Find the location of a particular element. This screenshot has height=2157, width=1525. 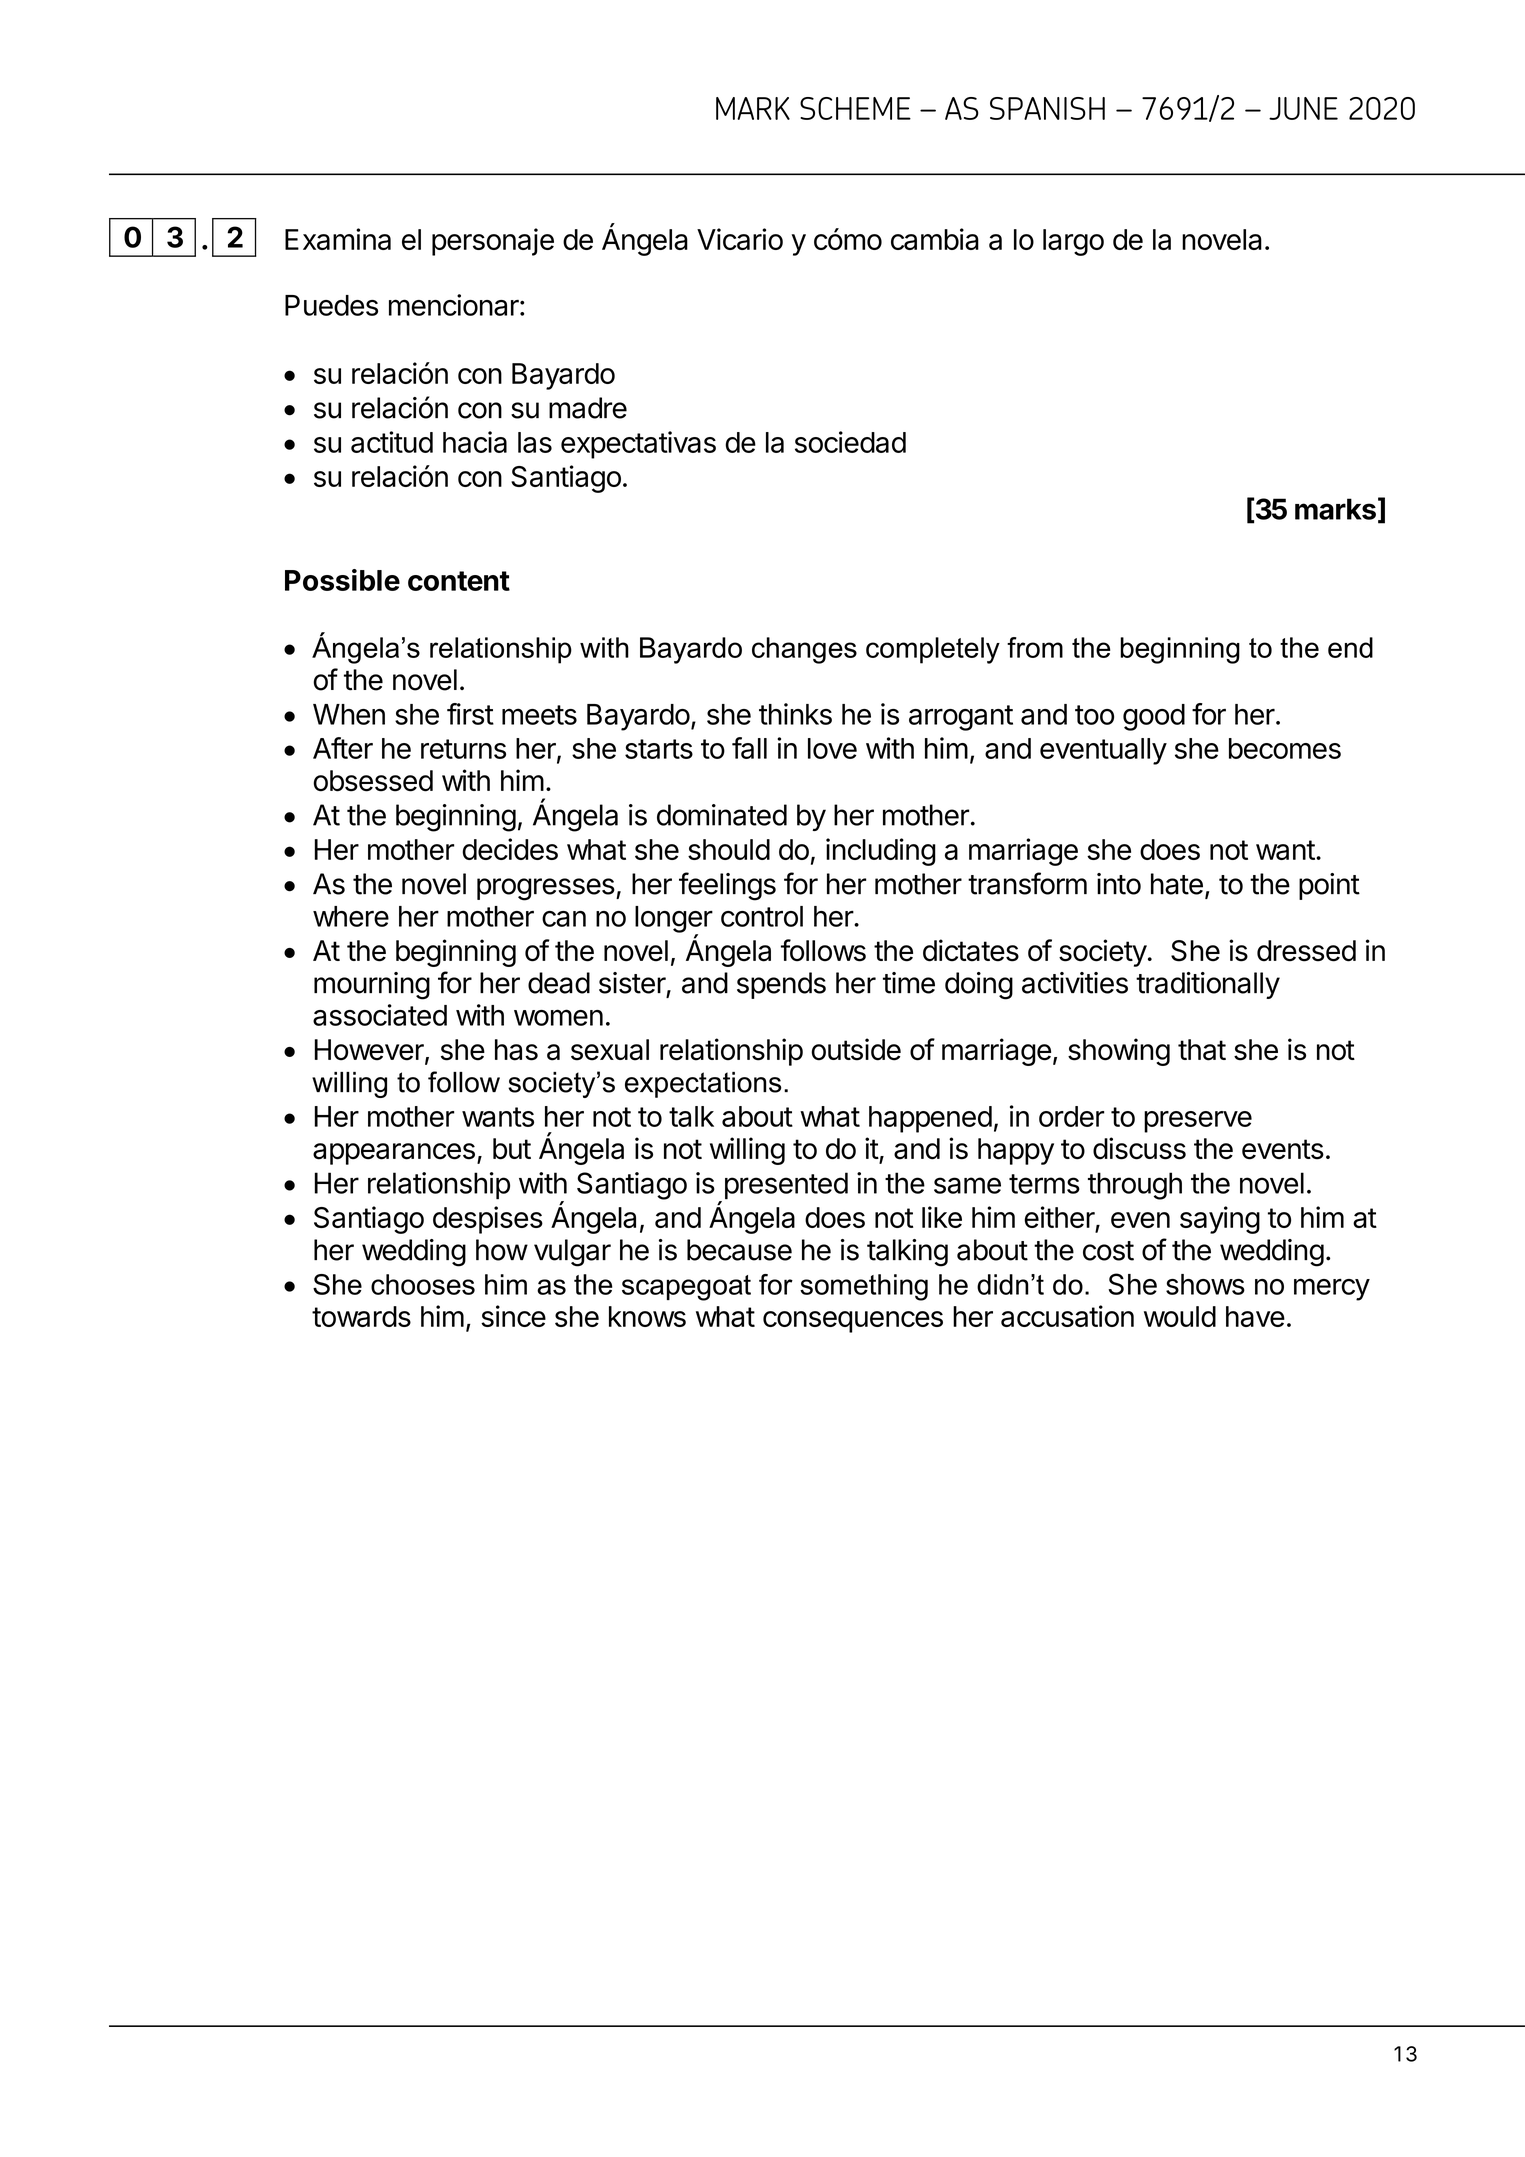

something is located at coordinates (864, 1287).
